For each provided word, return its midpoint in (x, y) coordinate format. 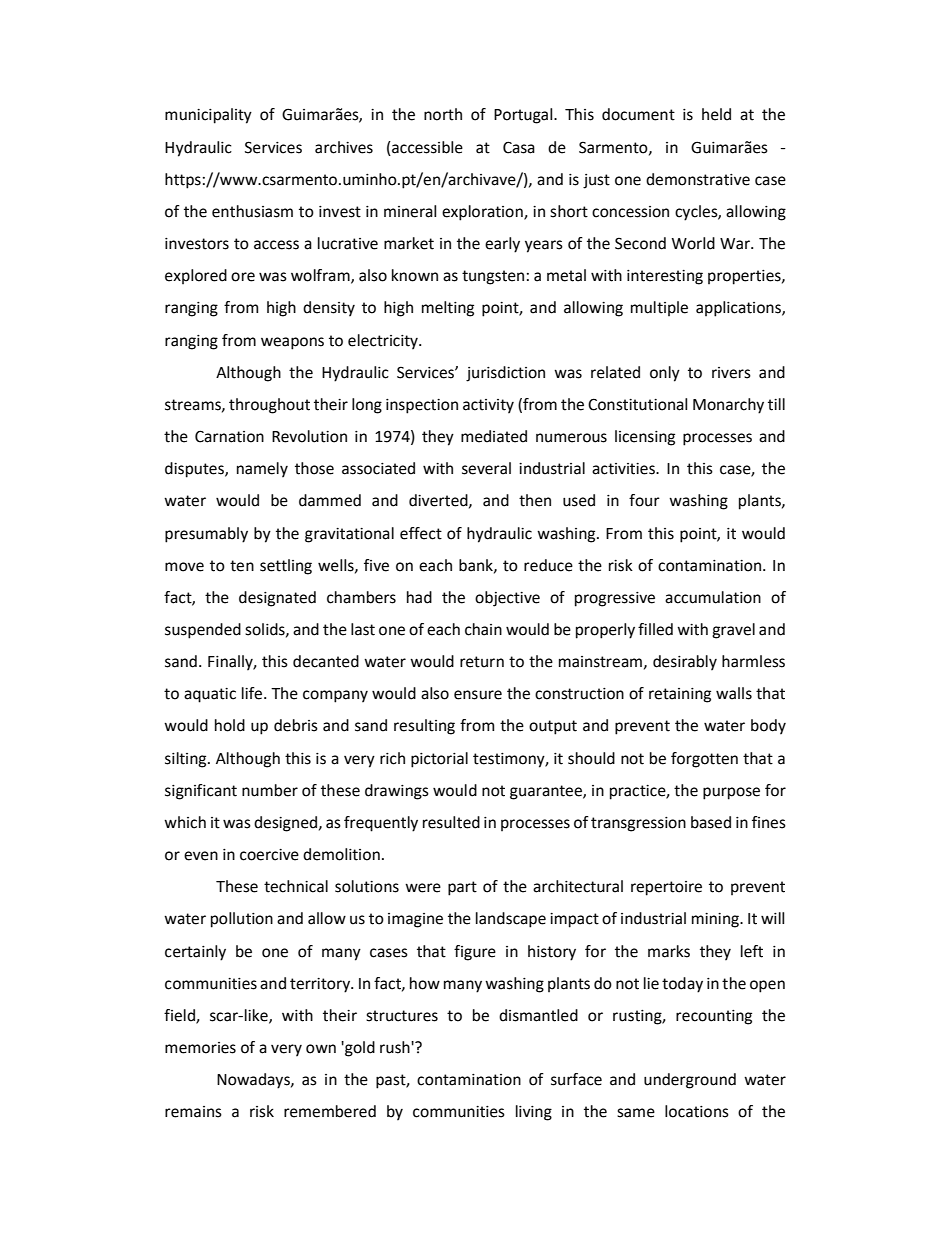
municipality (208, 116)
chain (483, 629)
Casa (519, 147)
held (716, 114)
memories (200, 1048)
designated (277, 599)
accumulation (713, 597)
